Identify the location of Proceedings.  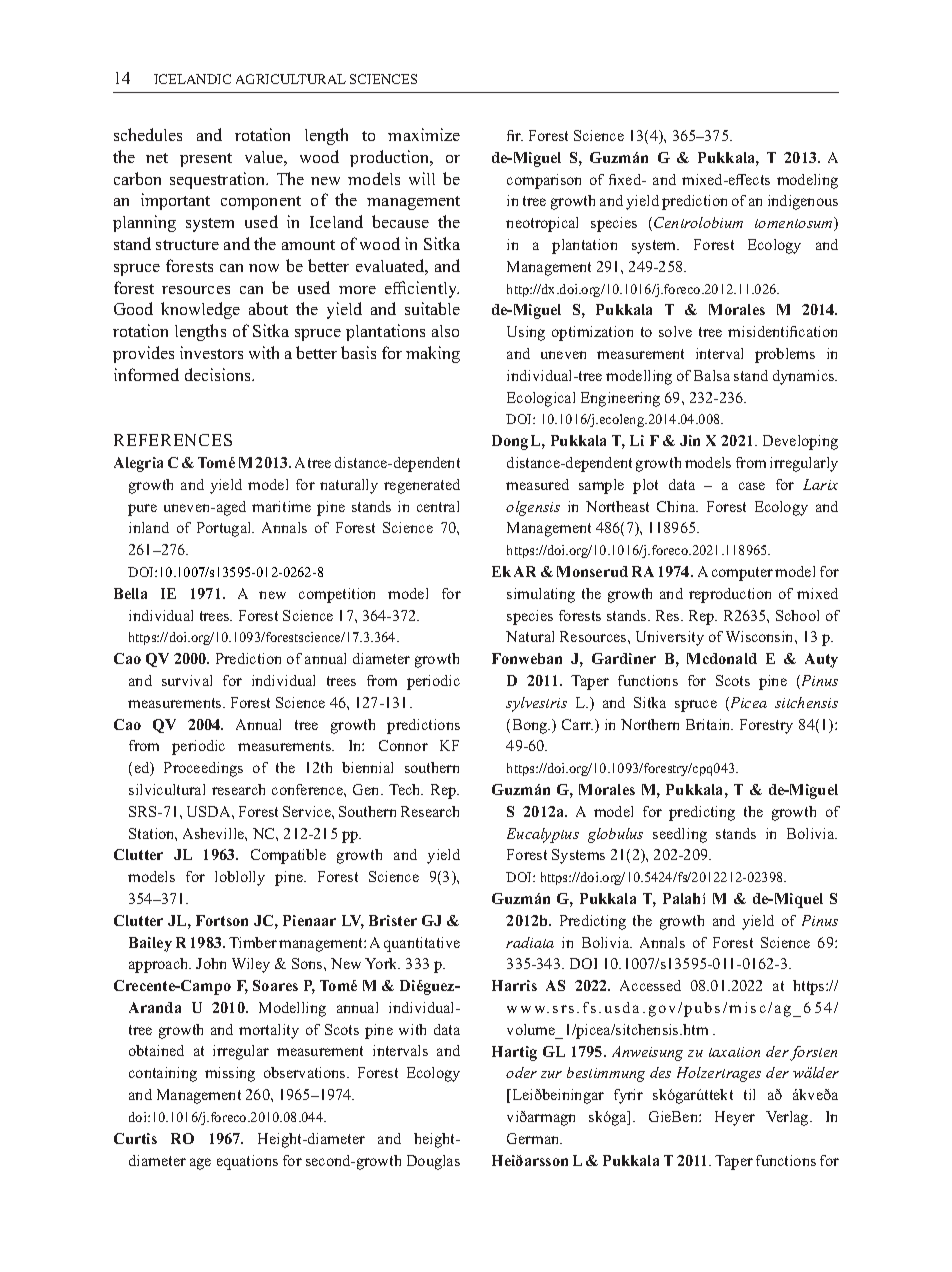
(203, 769).
